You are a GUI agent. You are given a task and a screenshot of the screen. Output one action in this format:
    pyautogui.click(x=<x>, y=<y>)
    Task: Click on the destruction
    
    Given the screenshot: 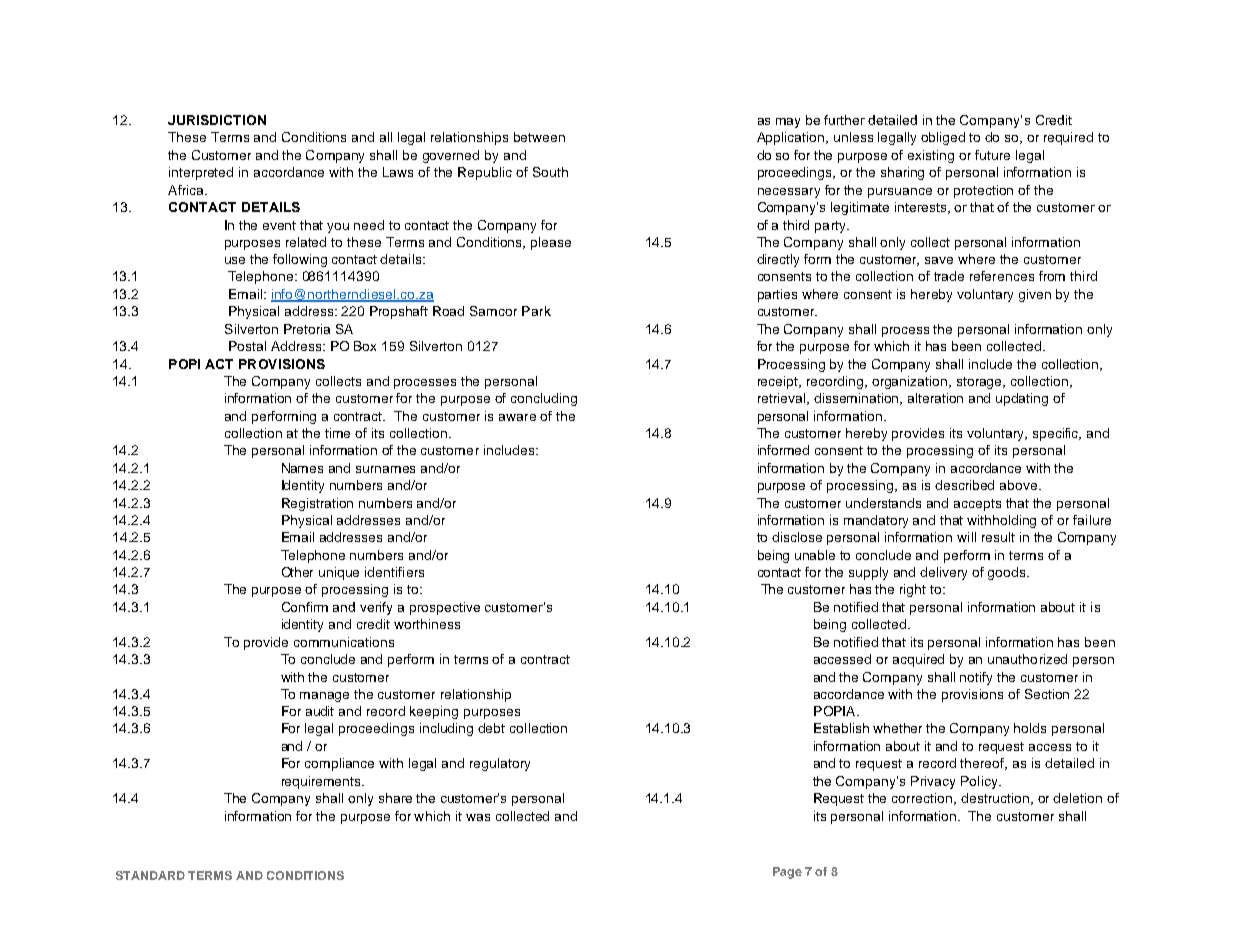 What is the action you would take?
    pyautogui.click(x=995, y=798)
